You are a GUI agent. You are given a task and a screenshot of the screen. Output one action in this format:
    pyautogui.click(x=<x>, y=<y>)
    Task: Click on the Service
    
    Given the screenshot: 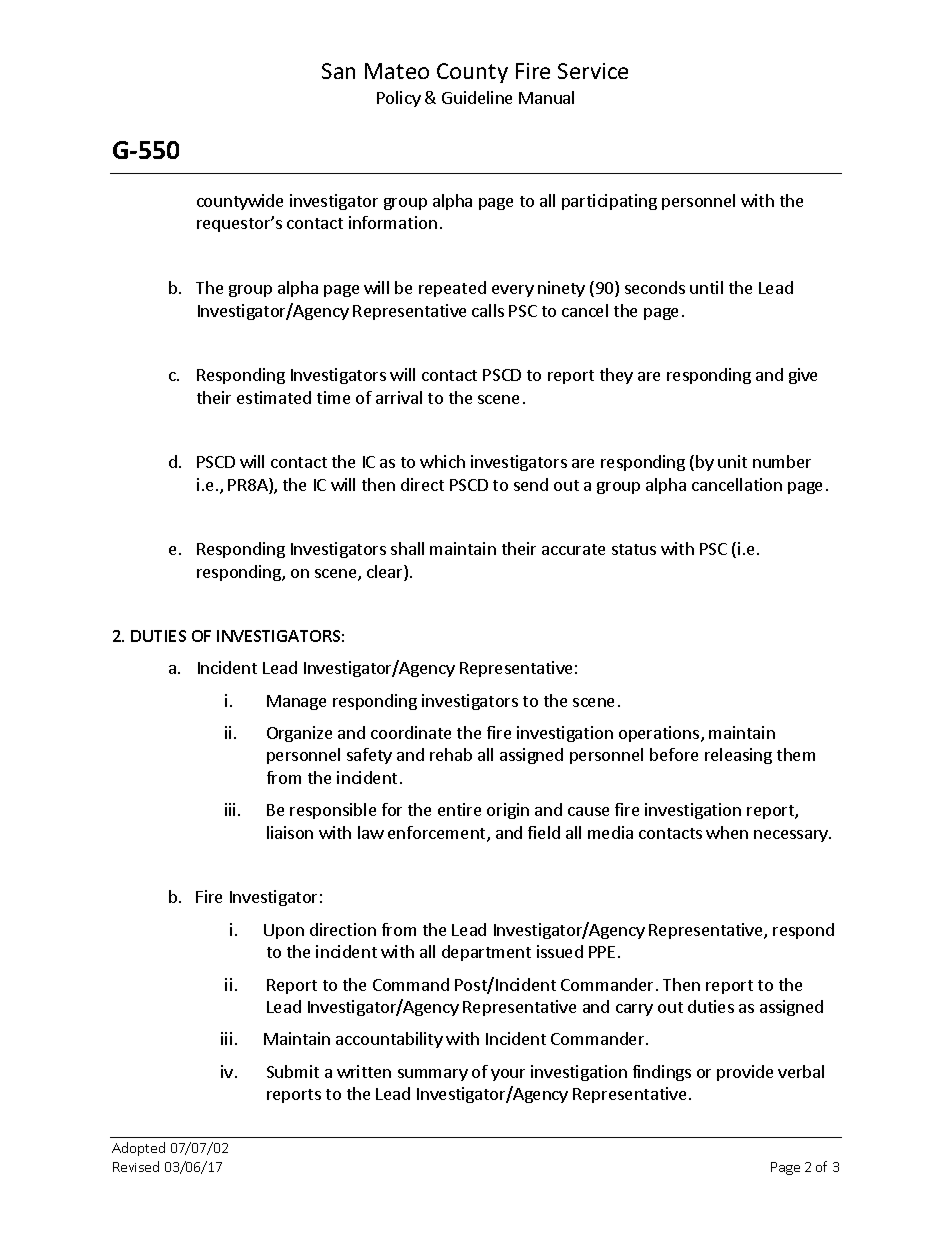 What is the action you would take?
    pyautogui.click(x=593, y=71)
